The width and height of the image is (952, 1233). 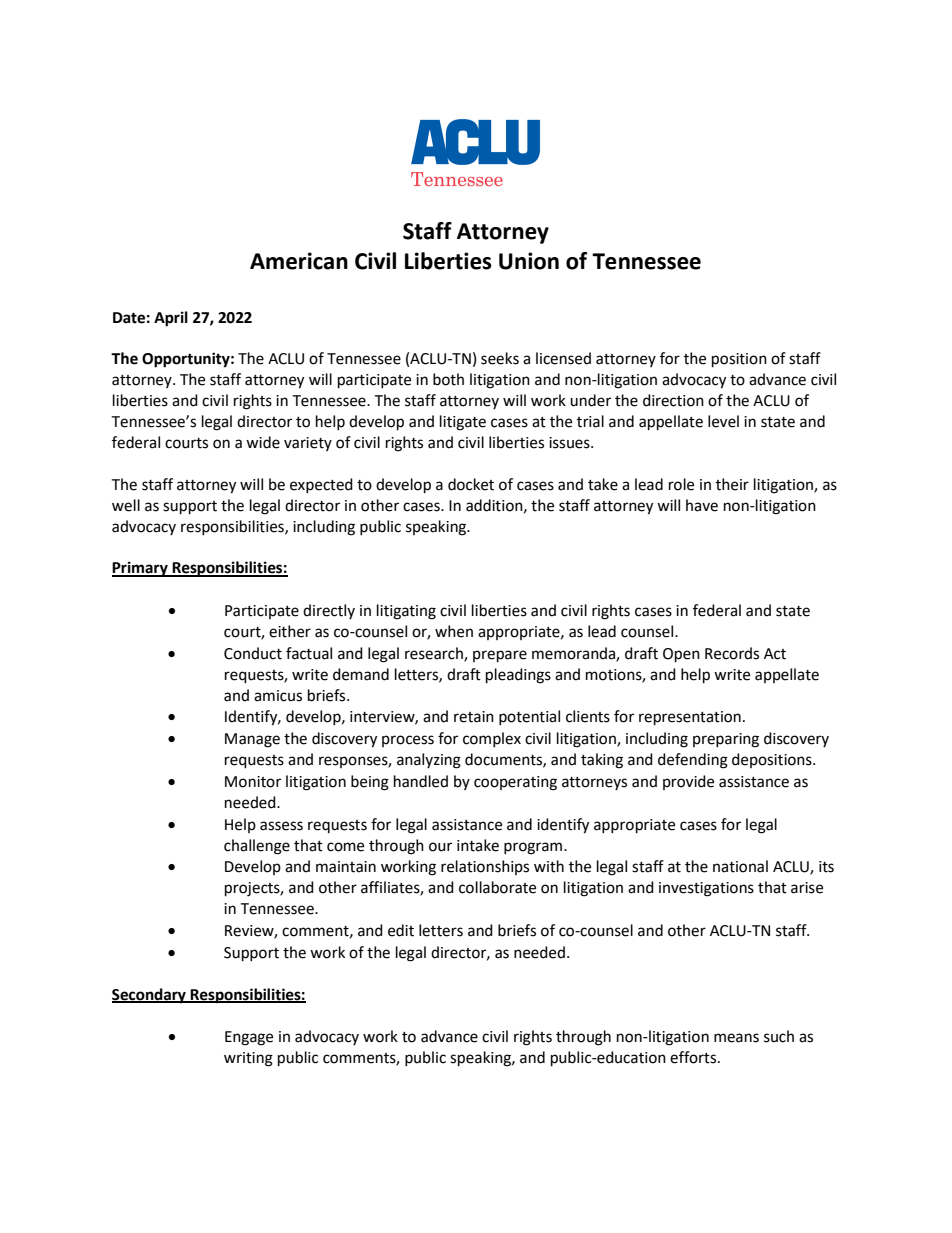 I want to click on direction, so click(x=673, y=400).
